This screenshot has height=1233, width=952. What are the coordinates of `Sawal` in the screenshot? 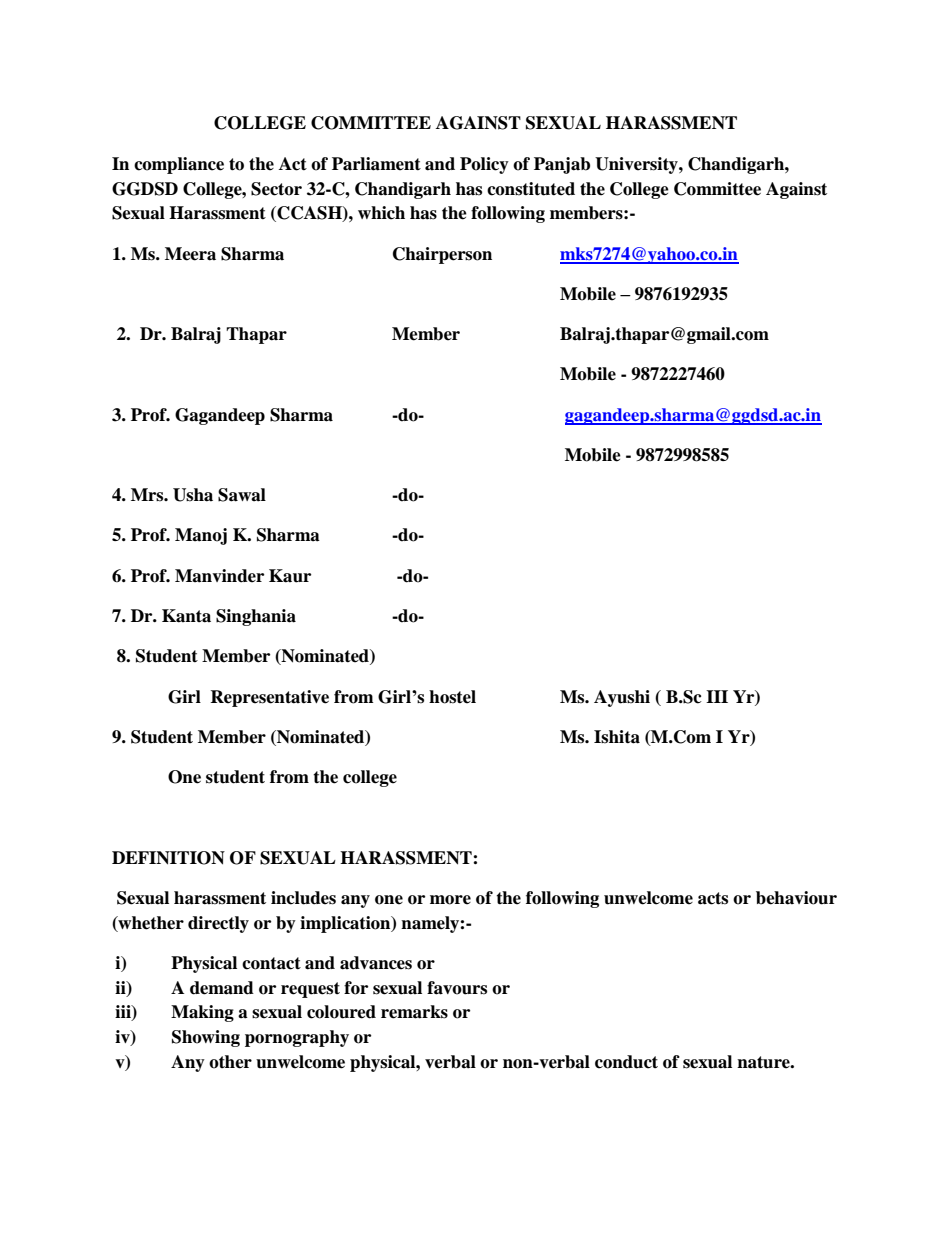 It's located at (242, 495).
